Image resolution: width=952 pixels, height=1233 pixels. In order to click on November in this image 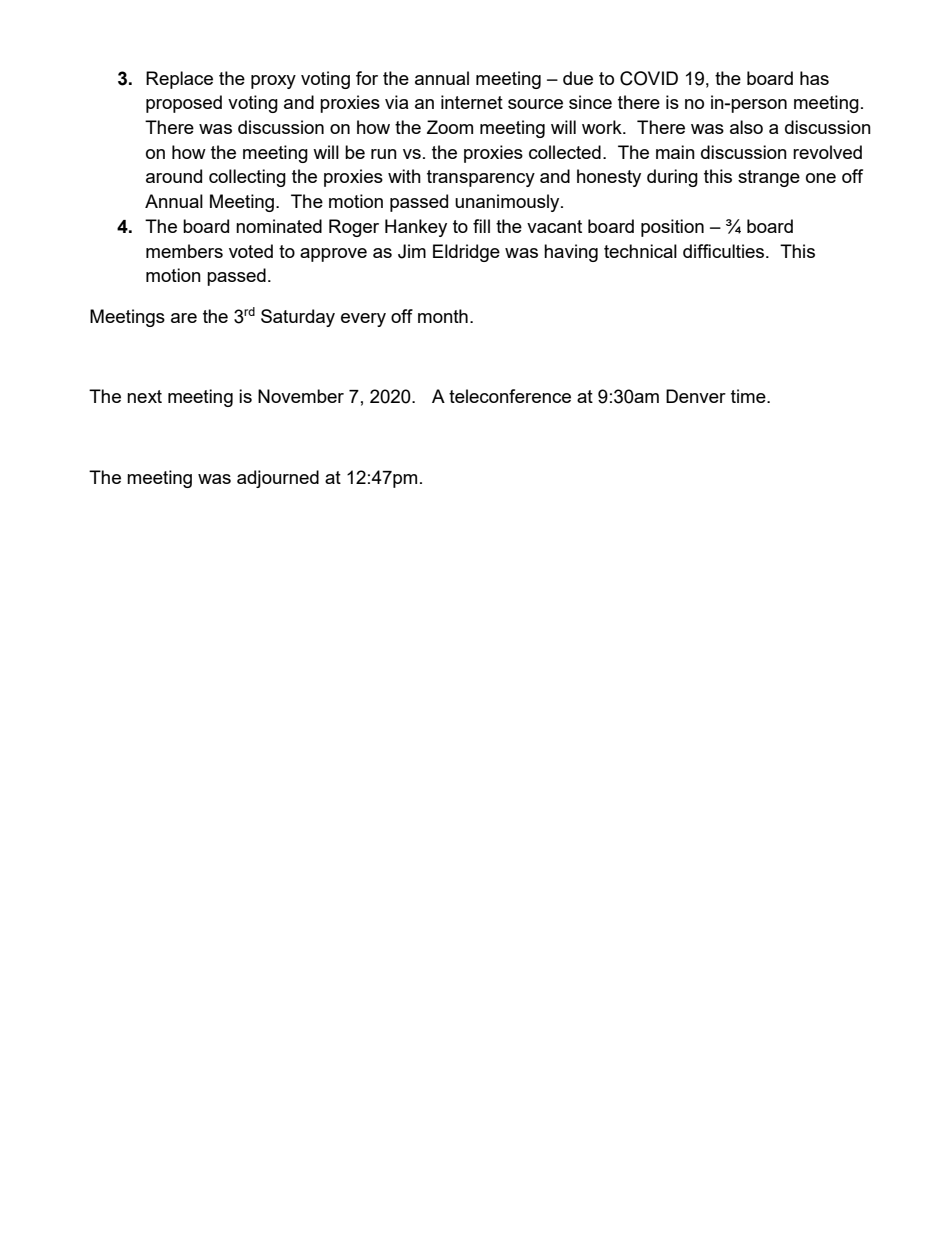, I will do `click(301, 396)`.
